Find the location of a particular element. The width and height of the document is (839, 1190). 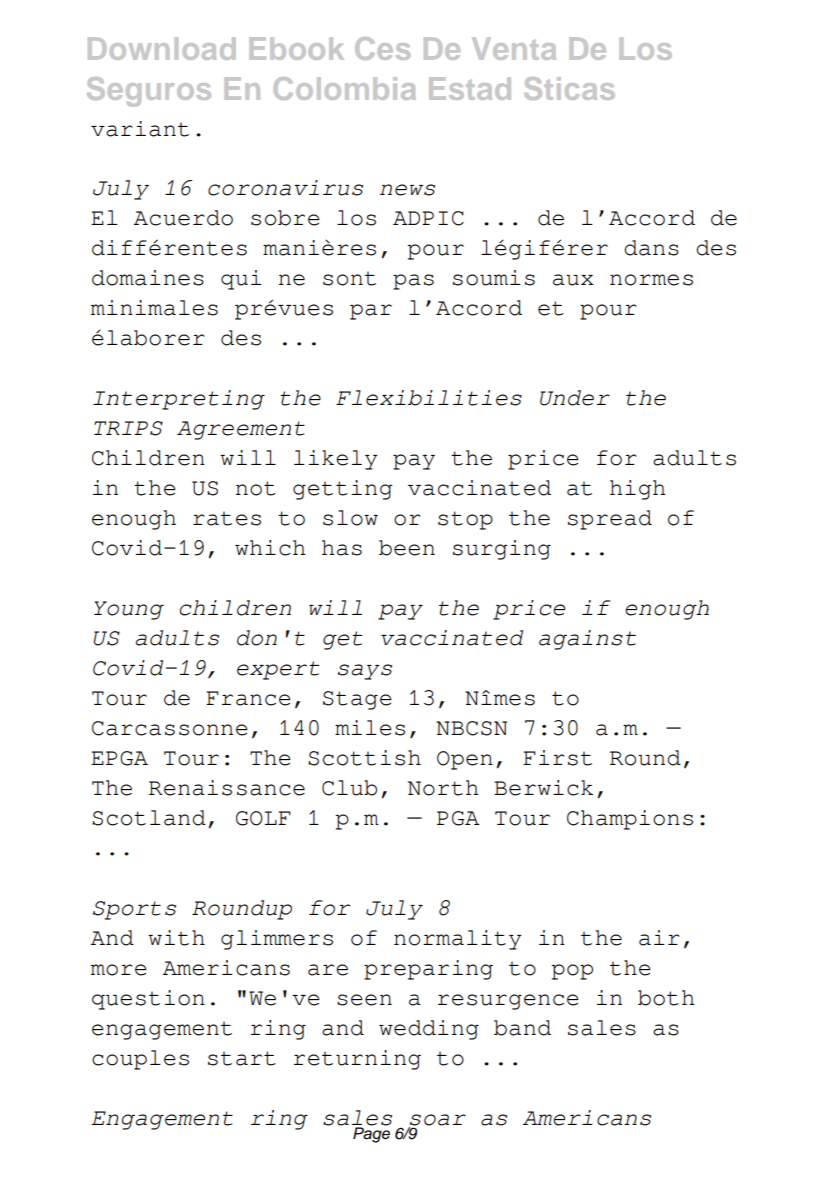

Download is located at coordinates (161, 48).
